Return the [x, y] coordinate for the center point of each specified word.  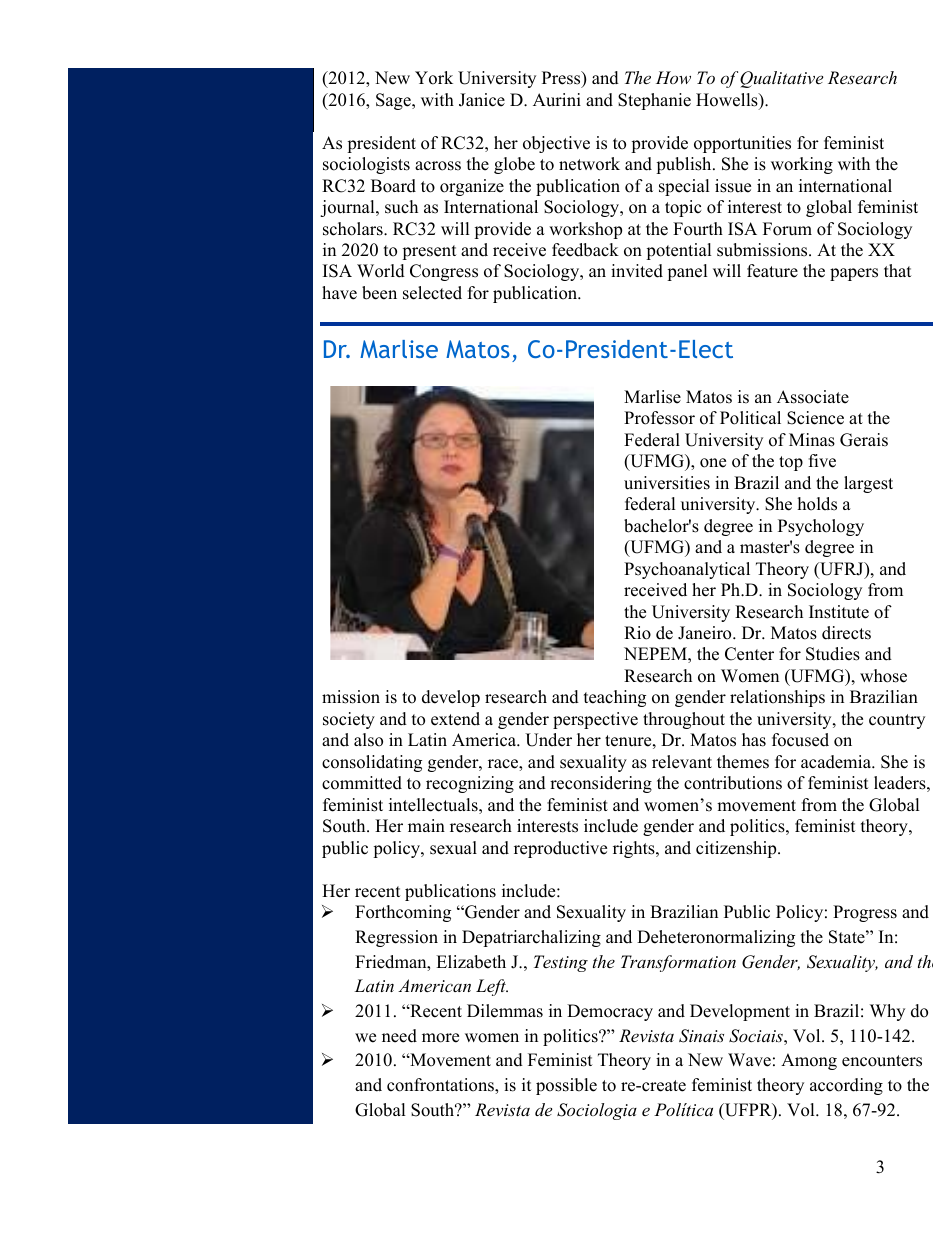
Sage [394, 101]
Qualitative [781, 79]
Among [809, 1061]
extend [455, 719]
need [399, 1036]
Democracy [610, 1012]
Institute [839, 612]
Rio [637, 633]
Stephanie [654, 101]
